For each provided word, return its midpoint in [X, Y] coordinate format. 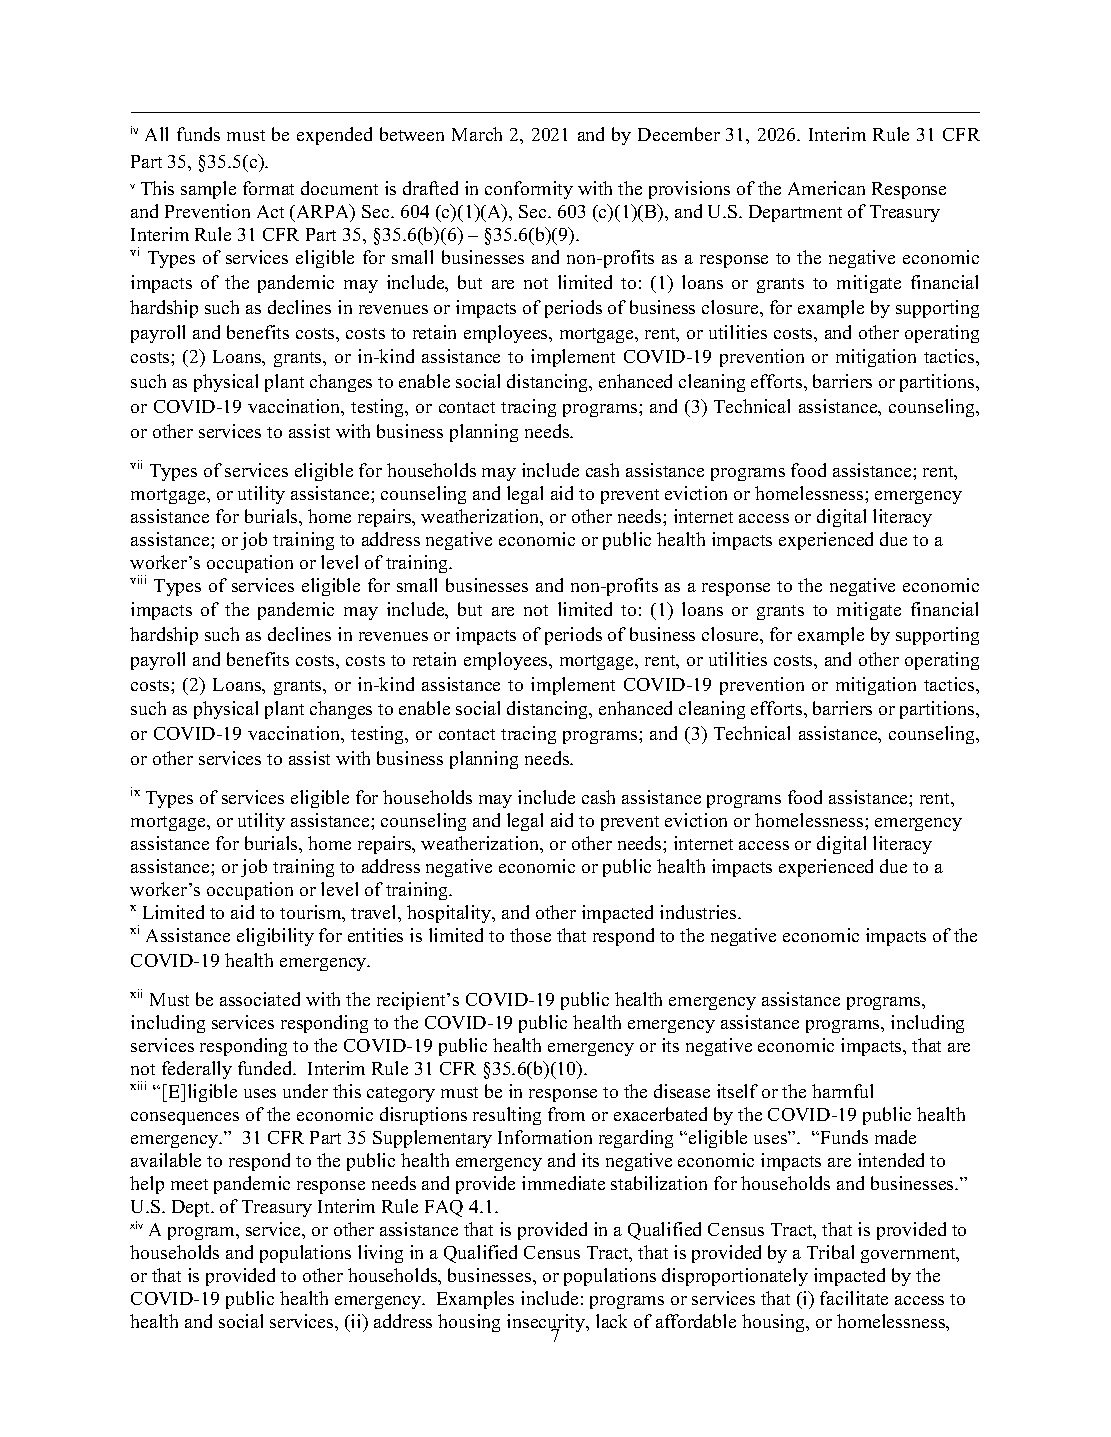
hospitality [450, 914]
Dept [192, 1208]
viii [138, 579]
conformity [529, 190]
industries [699, 912]
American [826, 188]
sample [208, 190]
